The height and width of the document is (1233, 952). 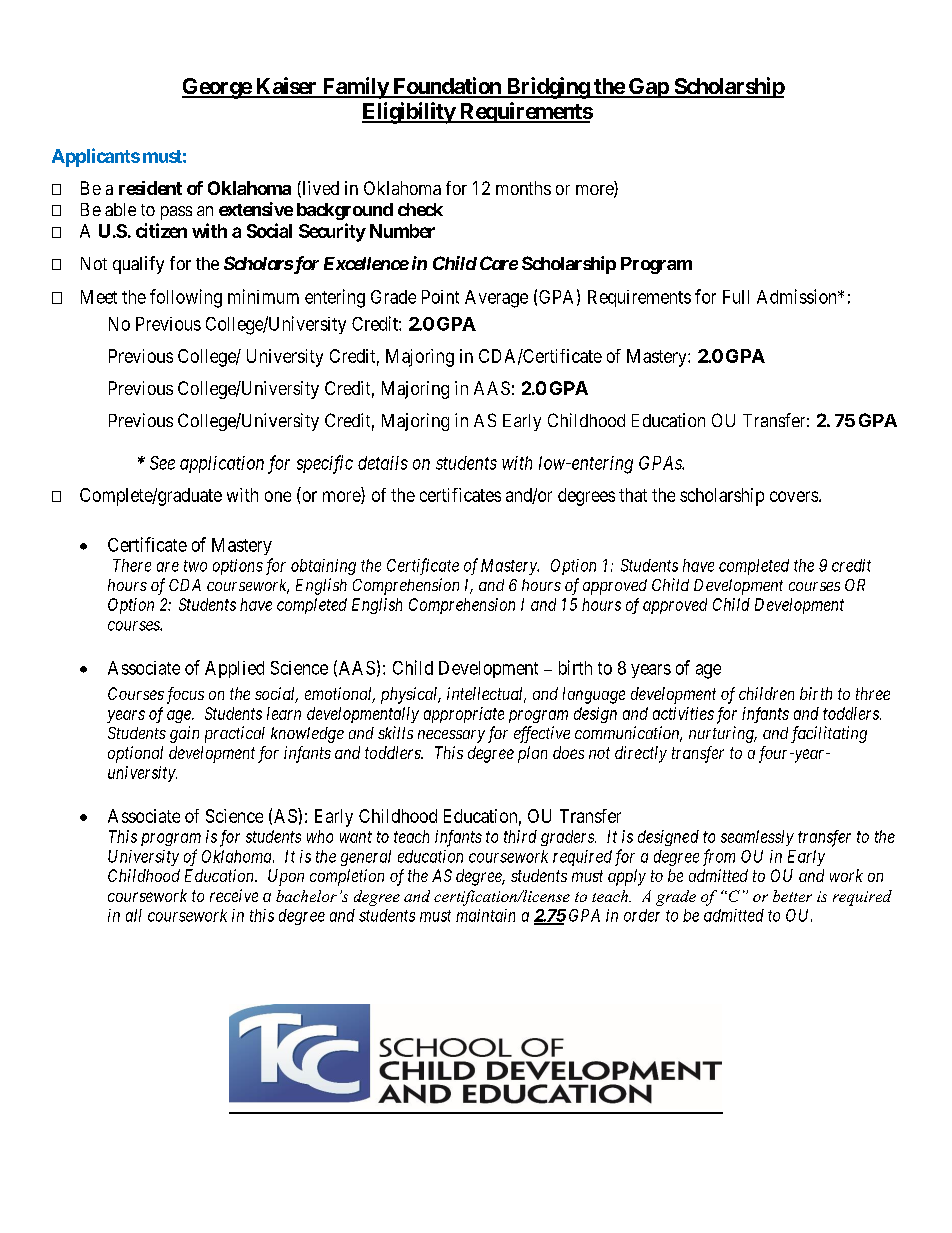 I want to click on covers, so click(x=794, y=496).
